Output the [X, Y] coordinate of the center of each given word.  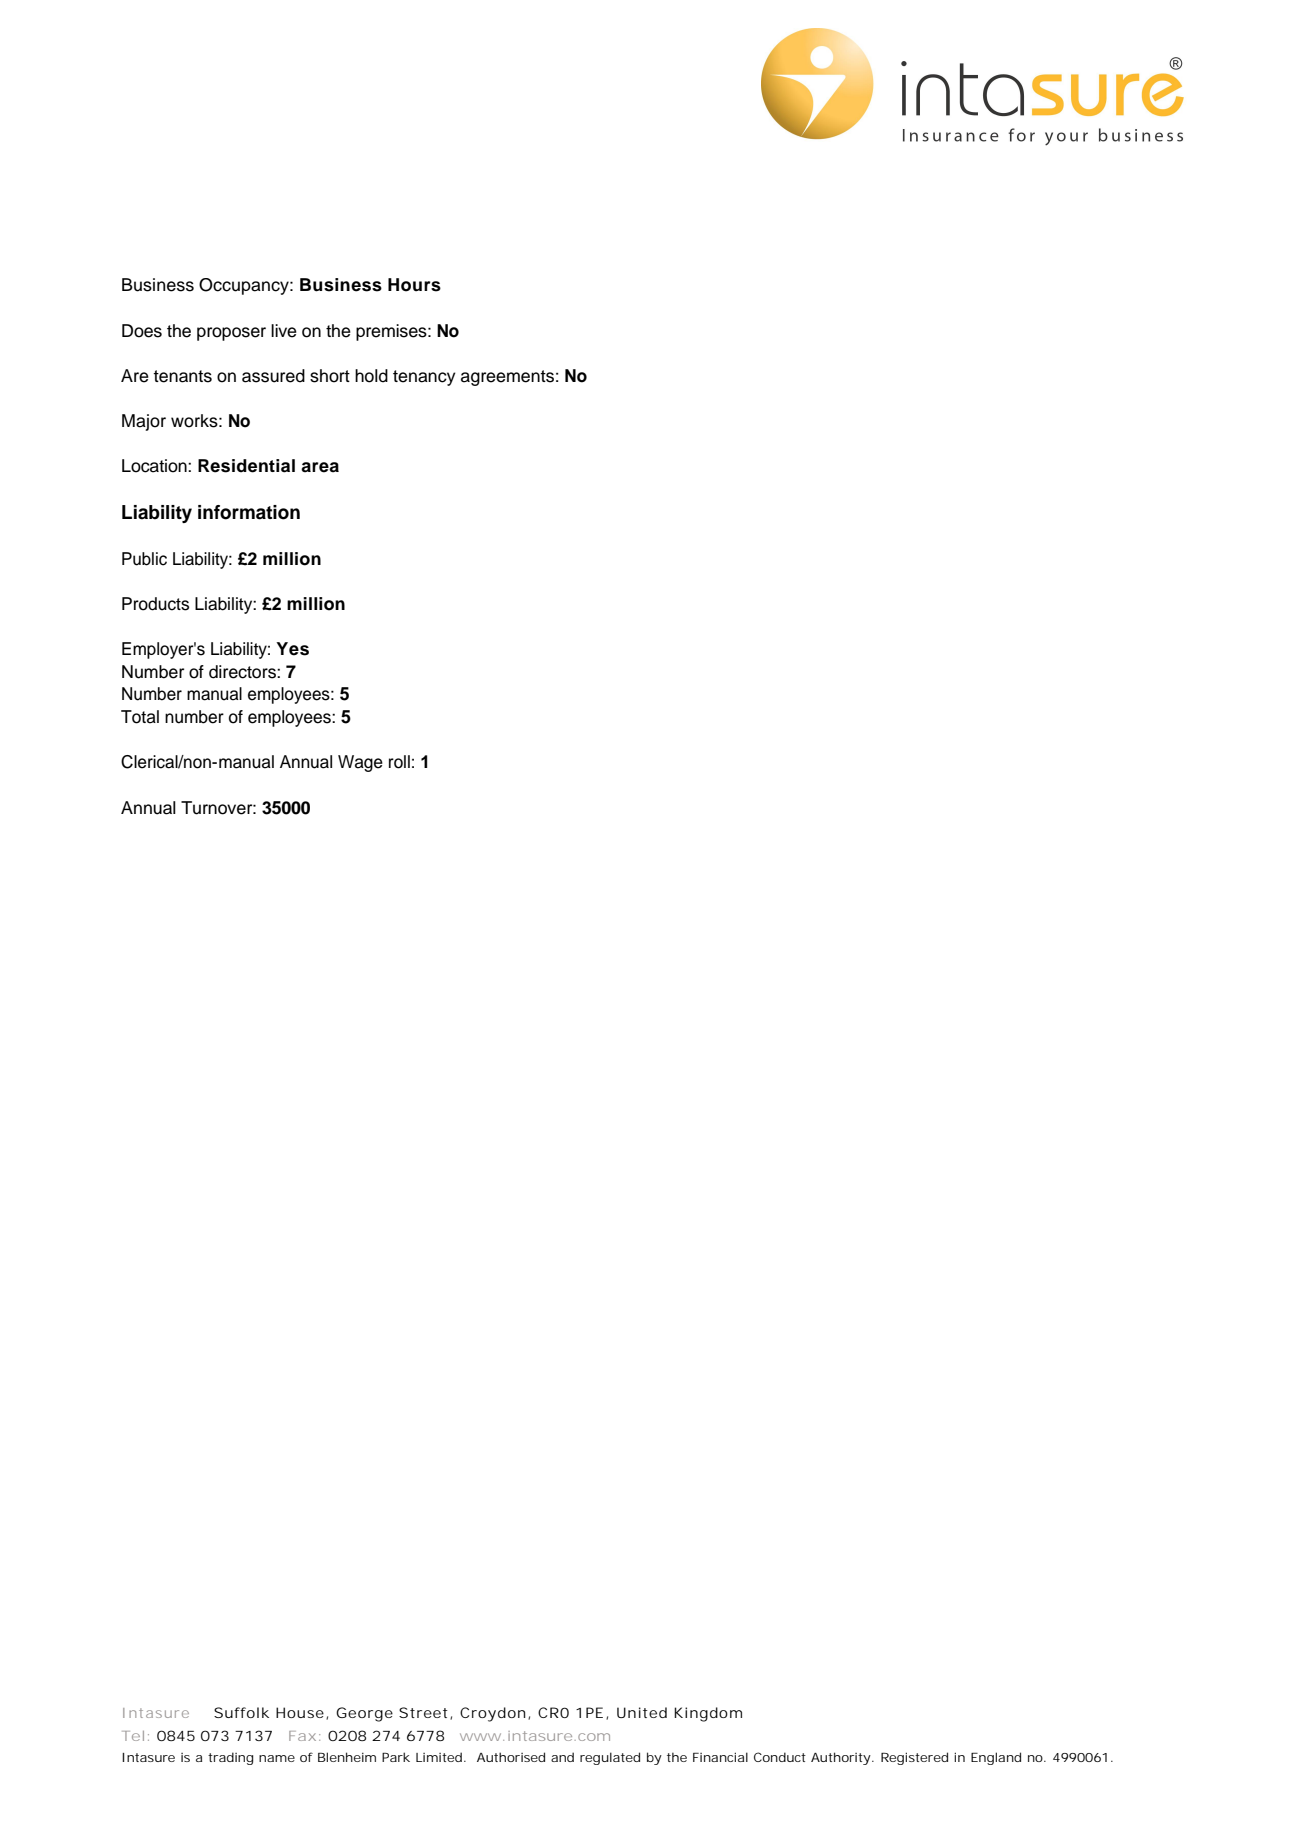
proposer [231, 334]
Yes [292, 649]
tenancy [424, 378]
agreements [507, 378]
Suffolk [241, 1712]
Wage [360, 763]
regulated [610, 1758]
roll [399, 762]
